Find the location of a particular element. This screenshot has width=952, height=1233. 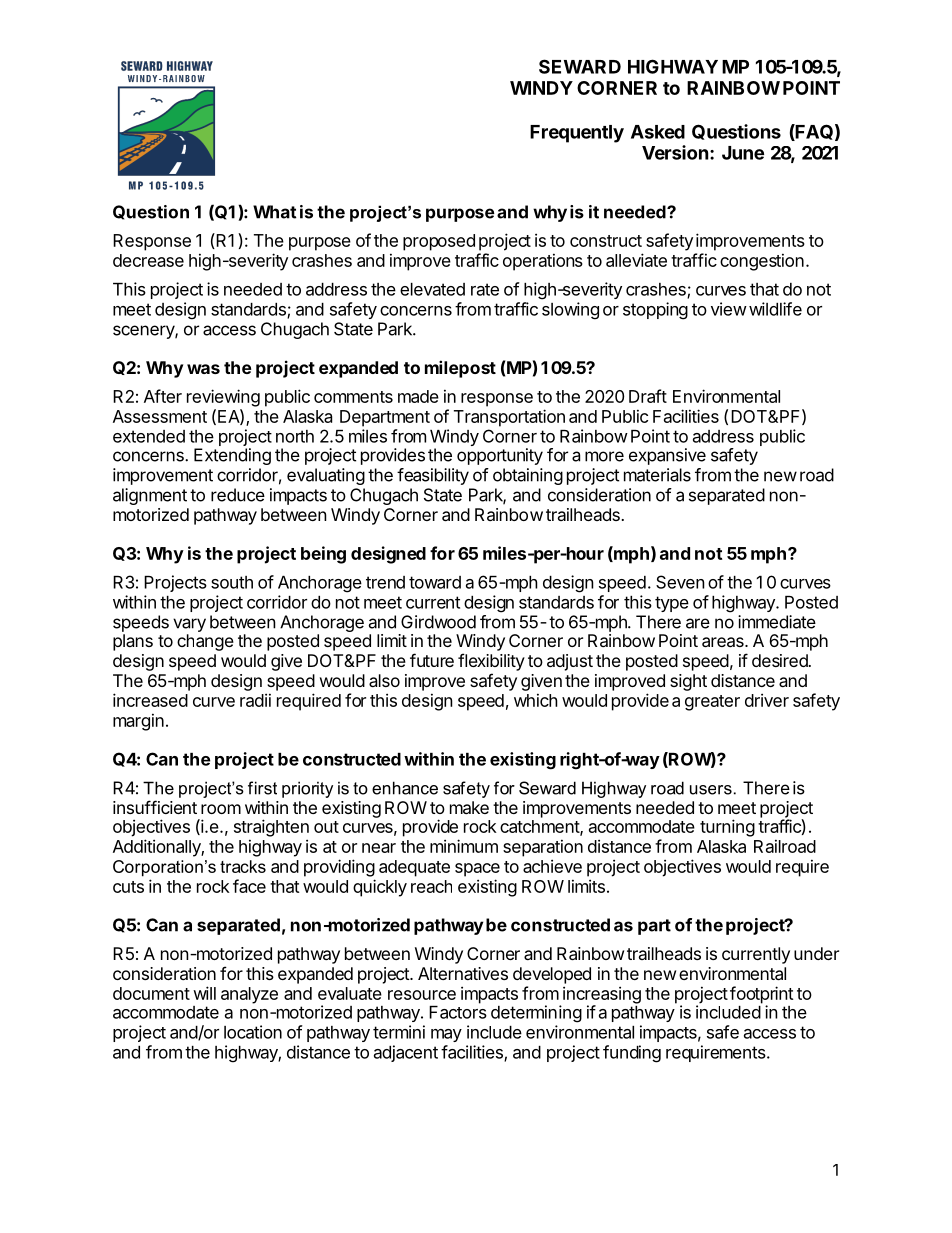

Seven is located at coordinates (680, 582).
